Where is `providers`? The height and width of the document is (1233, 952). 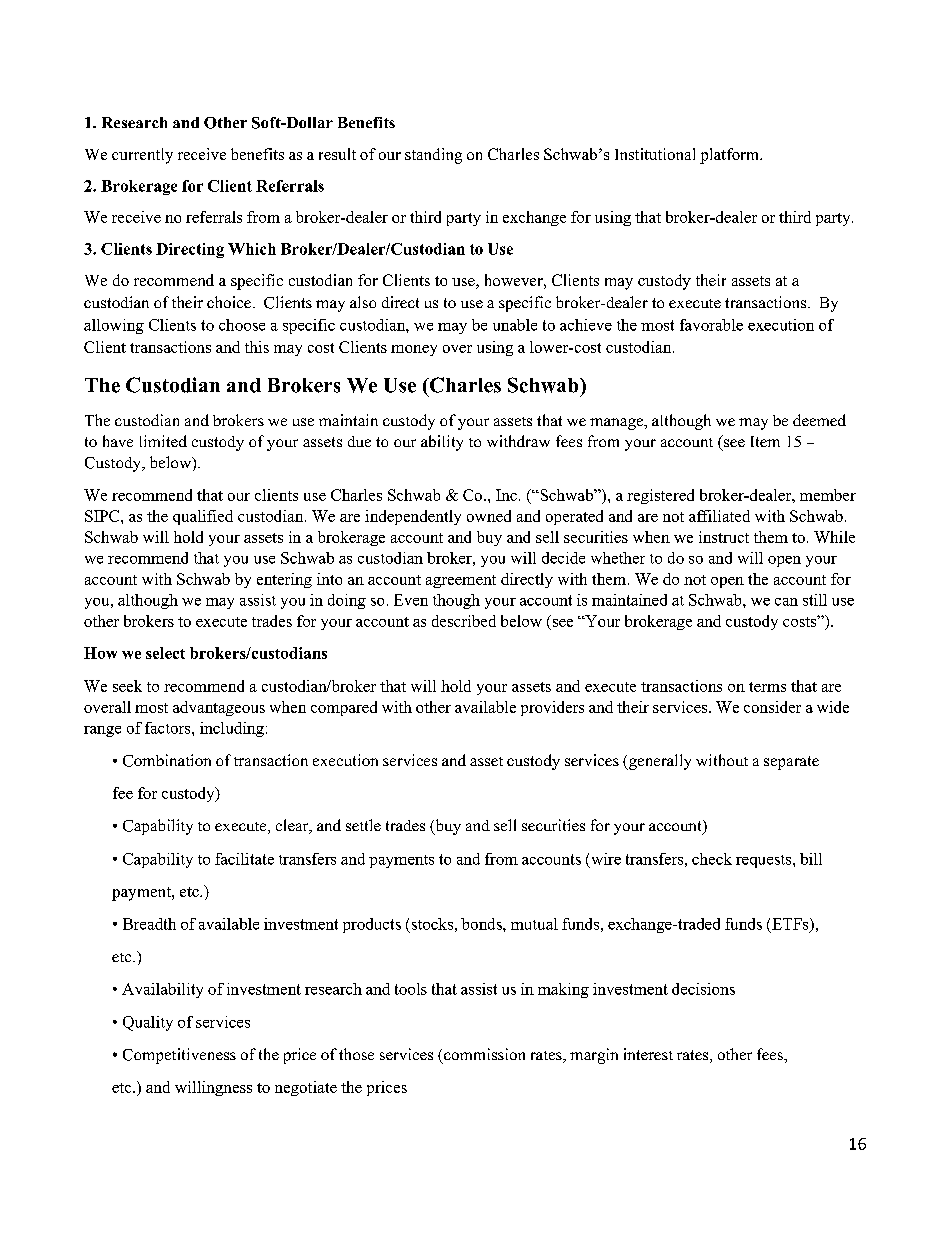
providers is located at coordinates (552, 708).
